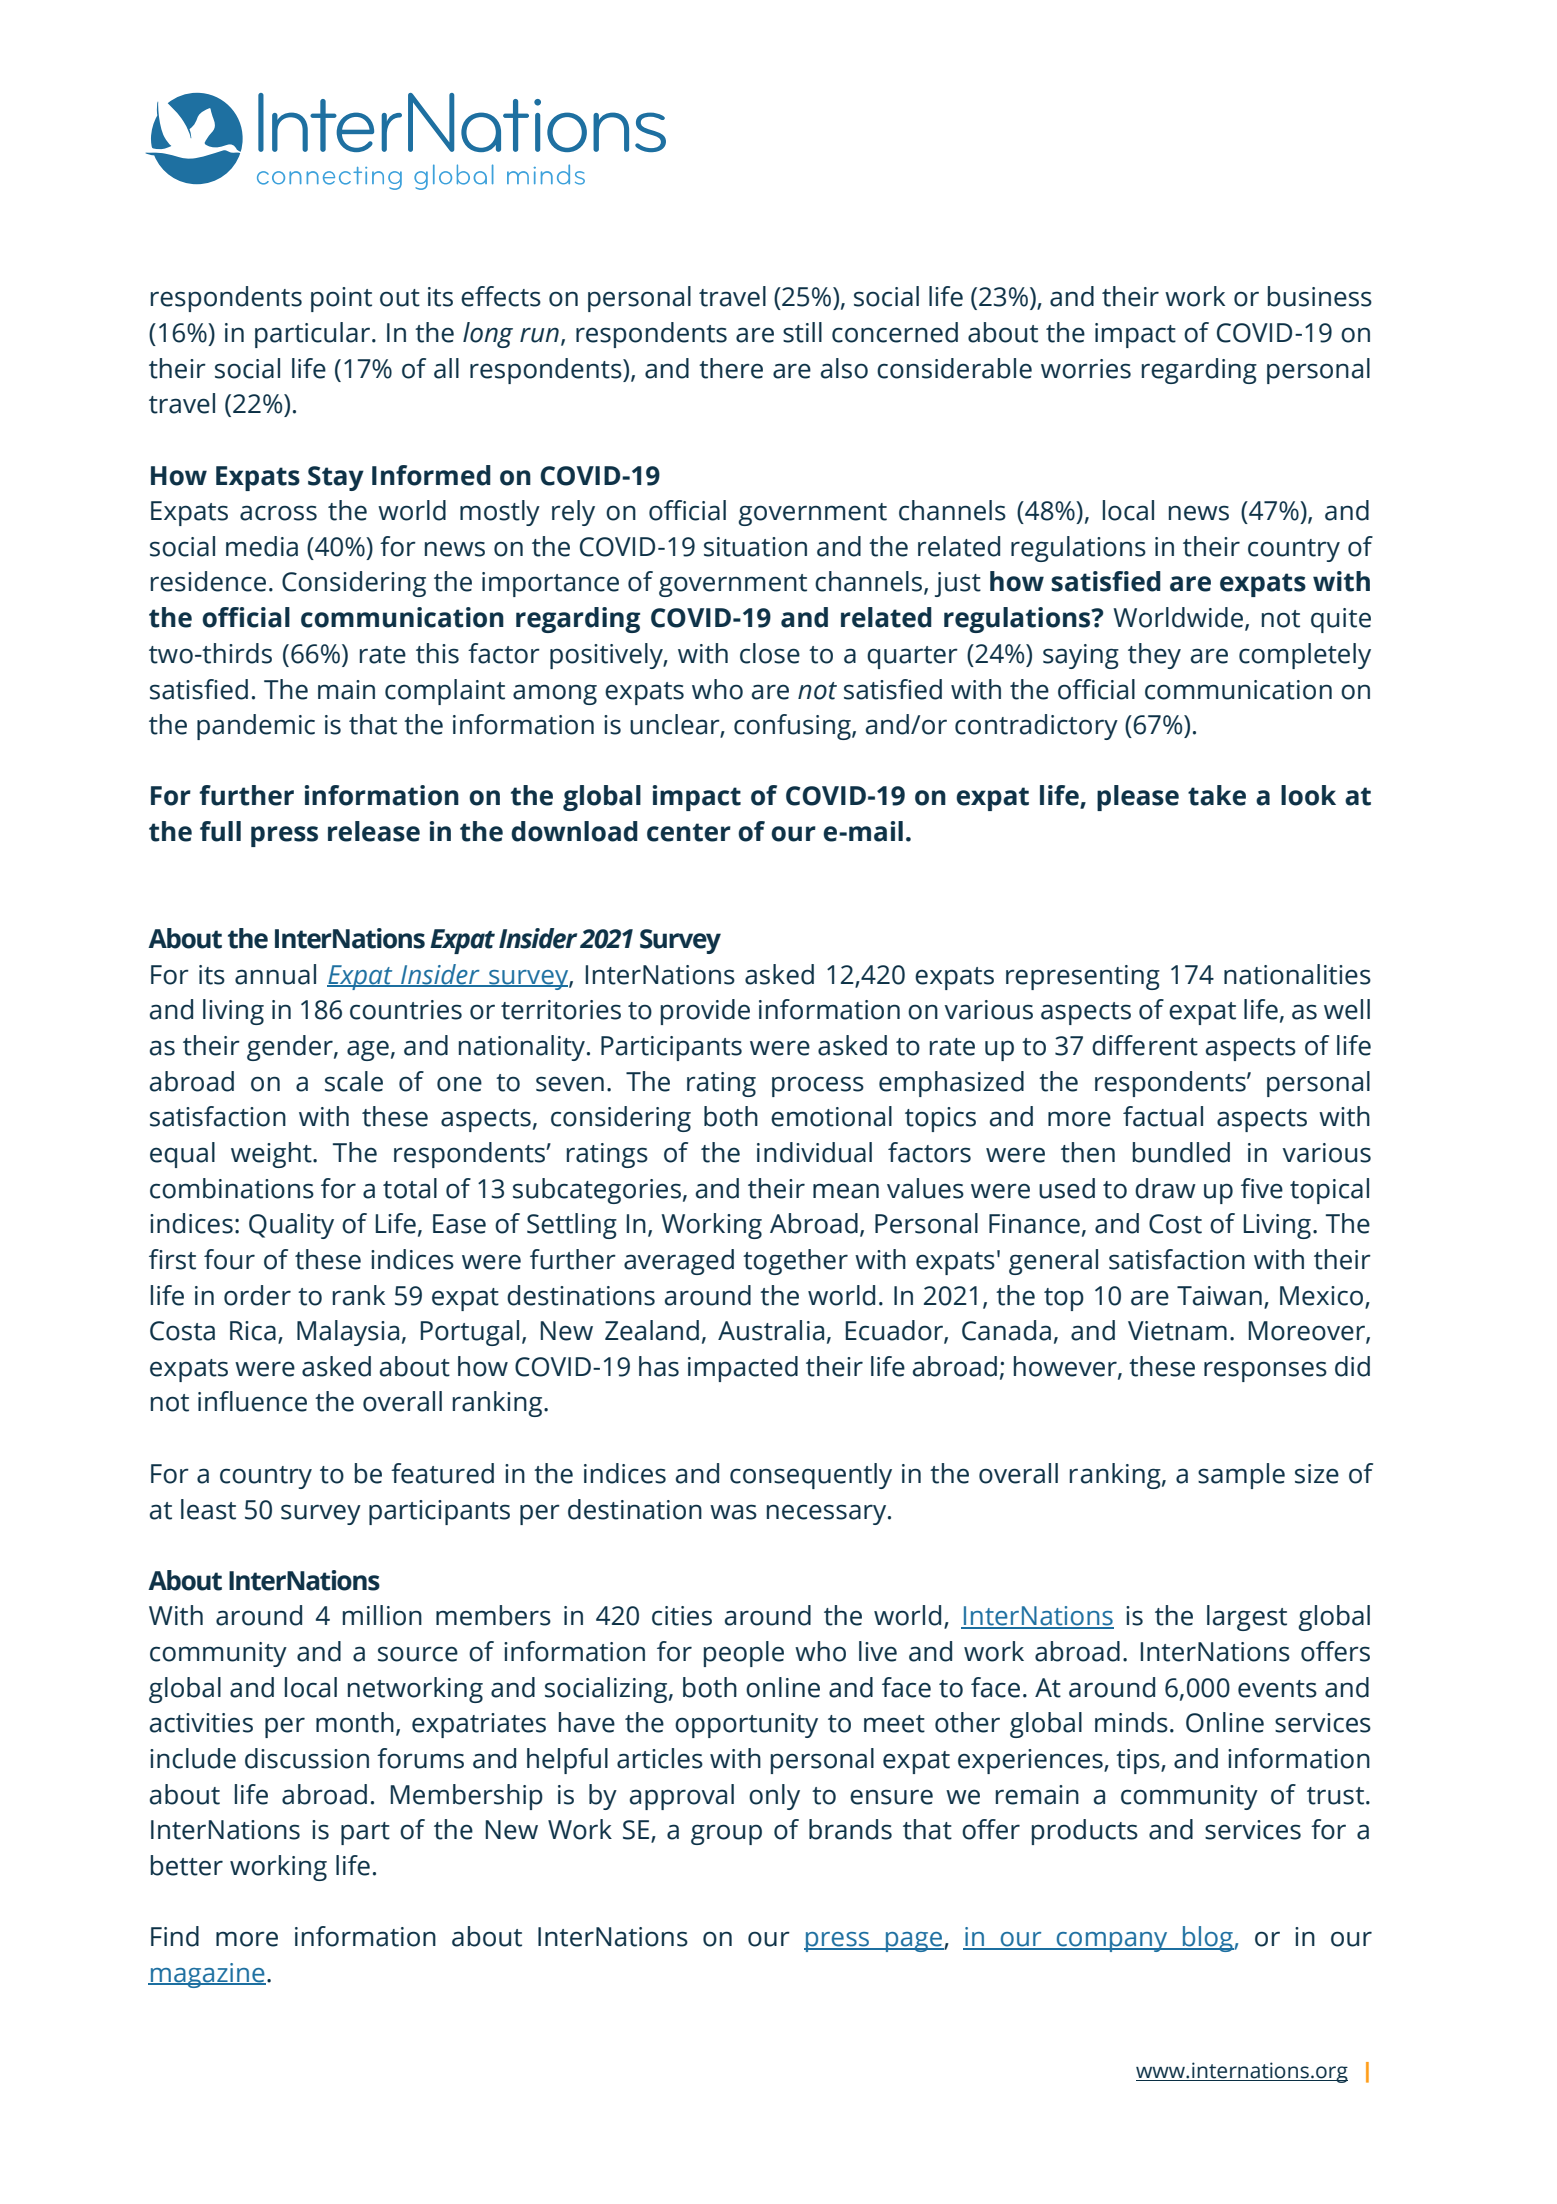 The width and height of the image is (1557, 2204). What do you see at coordinates (771, 1330) in the image?
I see `Australia` at bounding box center [771, 1330].
